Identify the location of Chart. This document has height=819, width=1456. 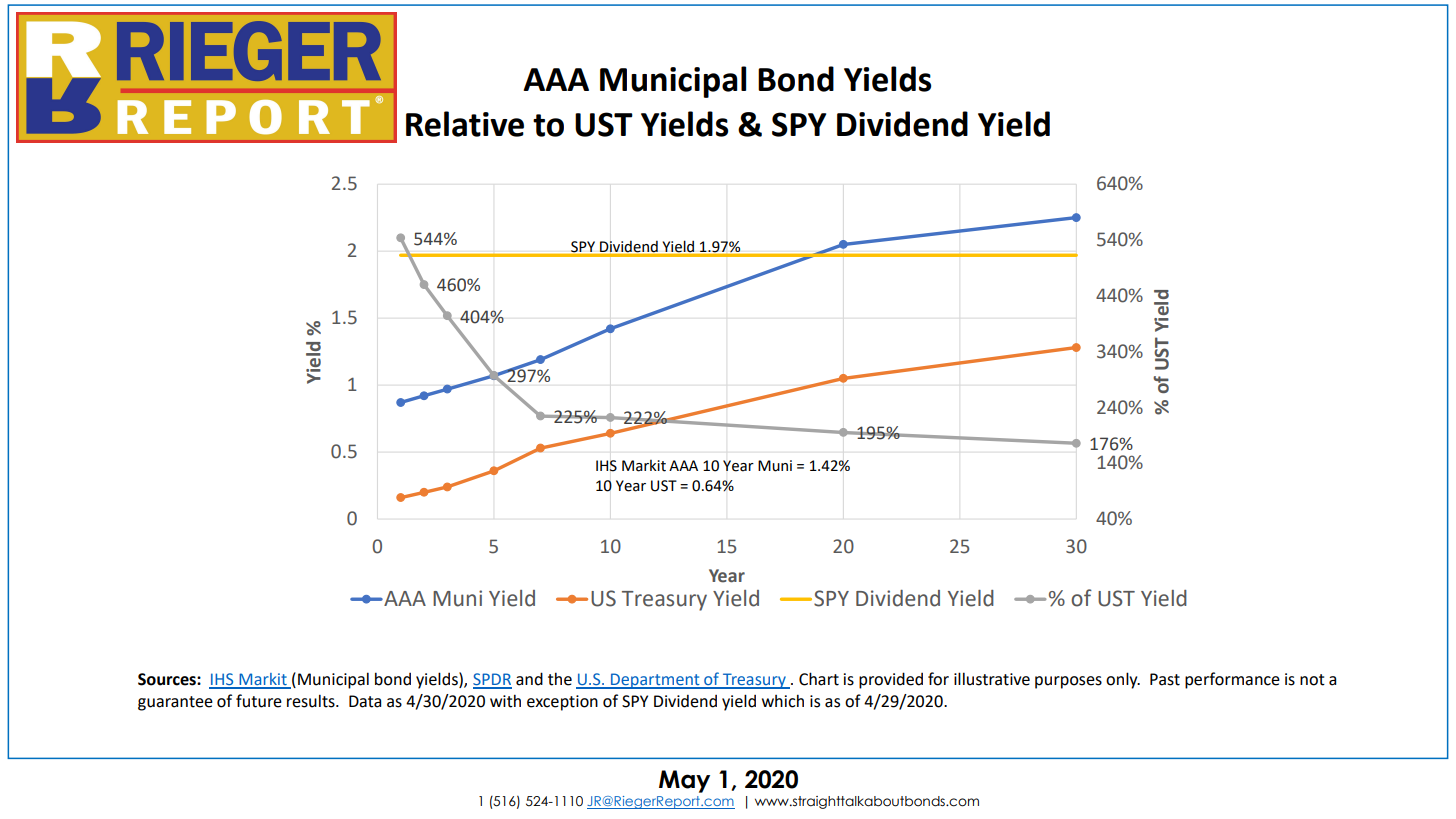
(819, 679).
